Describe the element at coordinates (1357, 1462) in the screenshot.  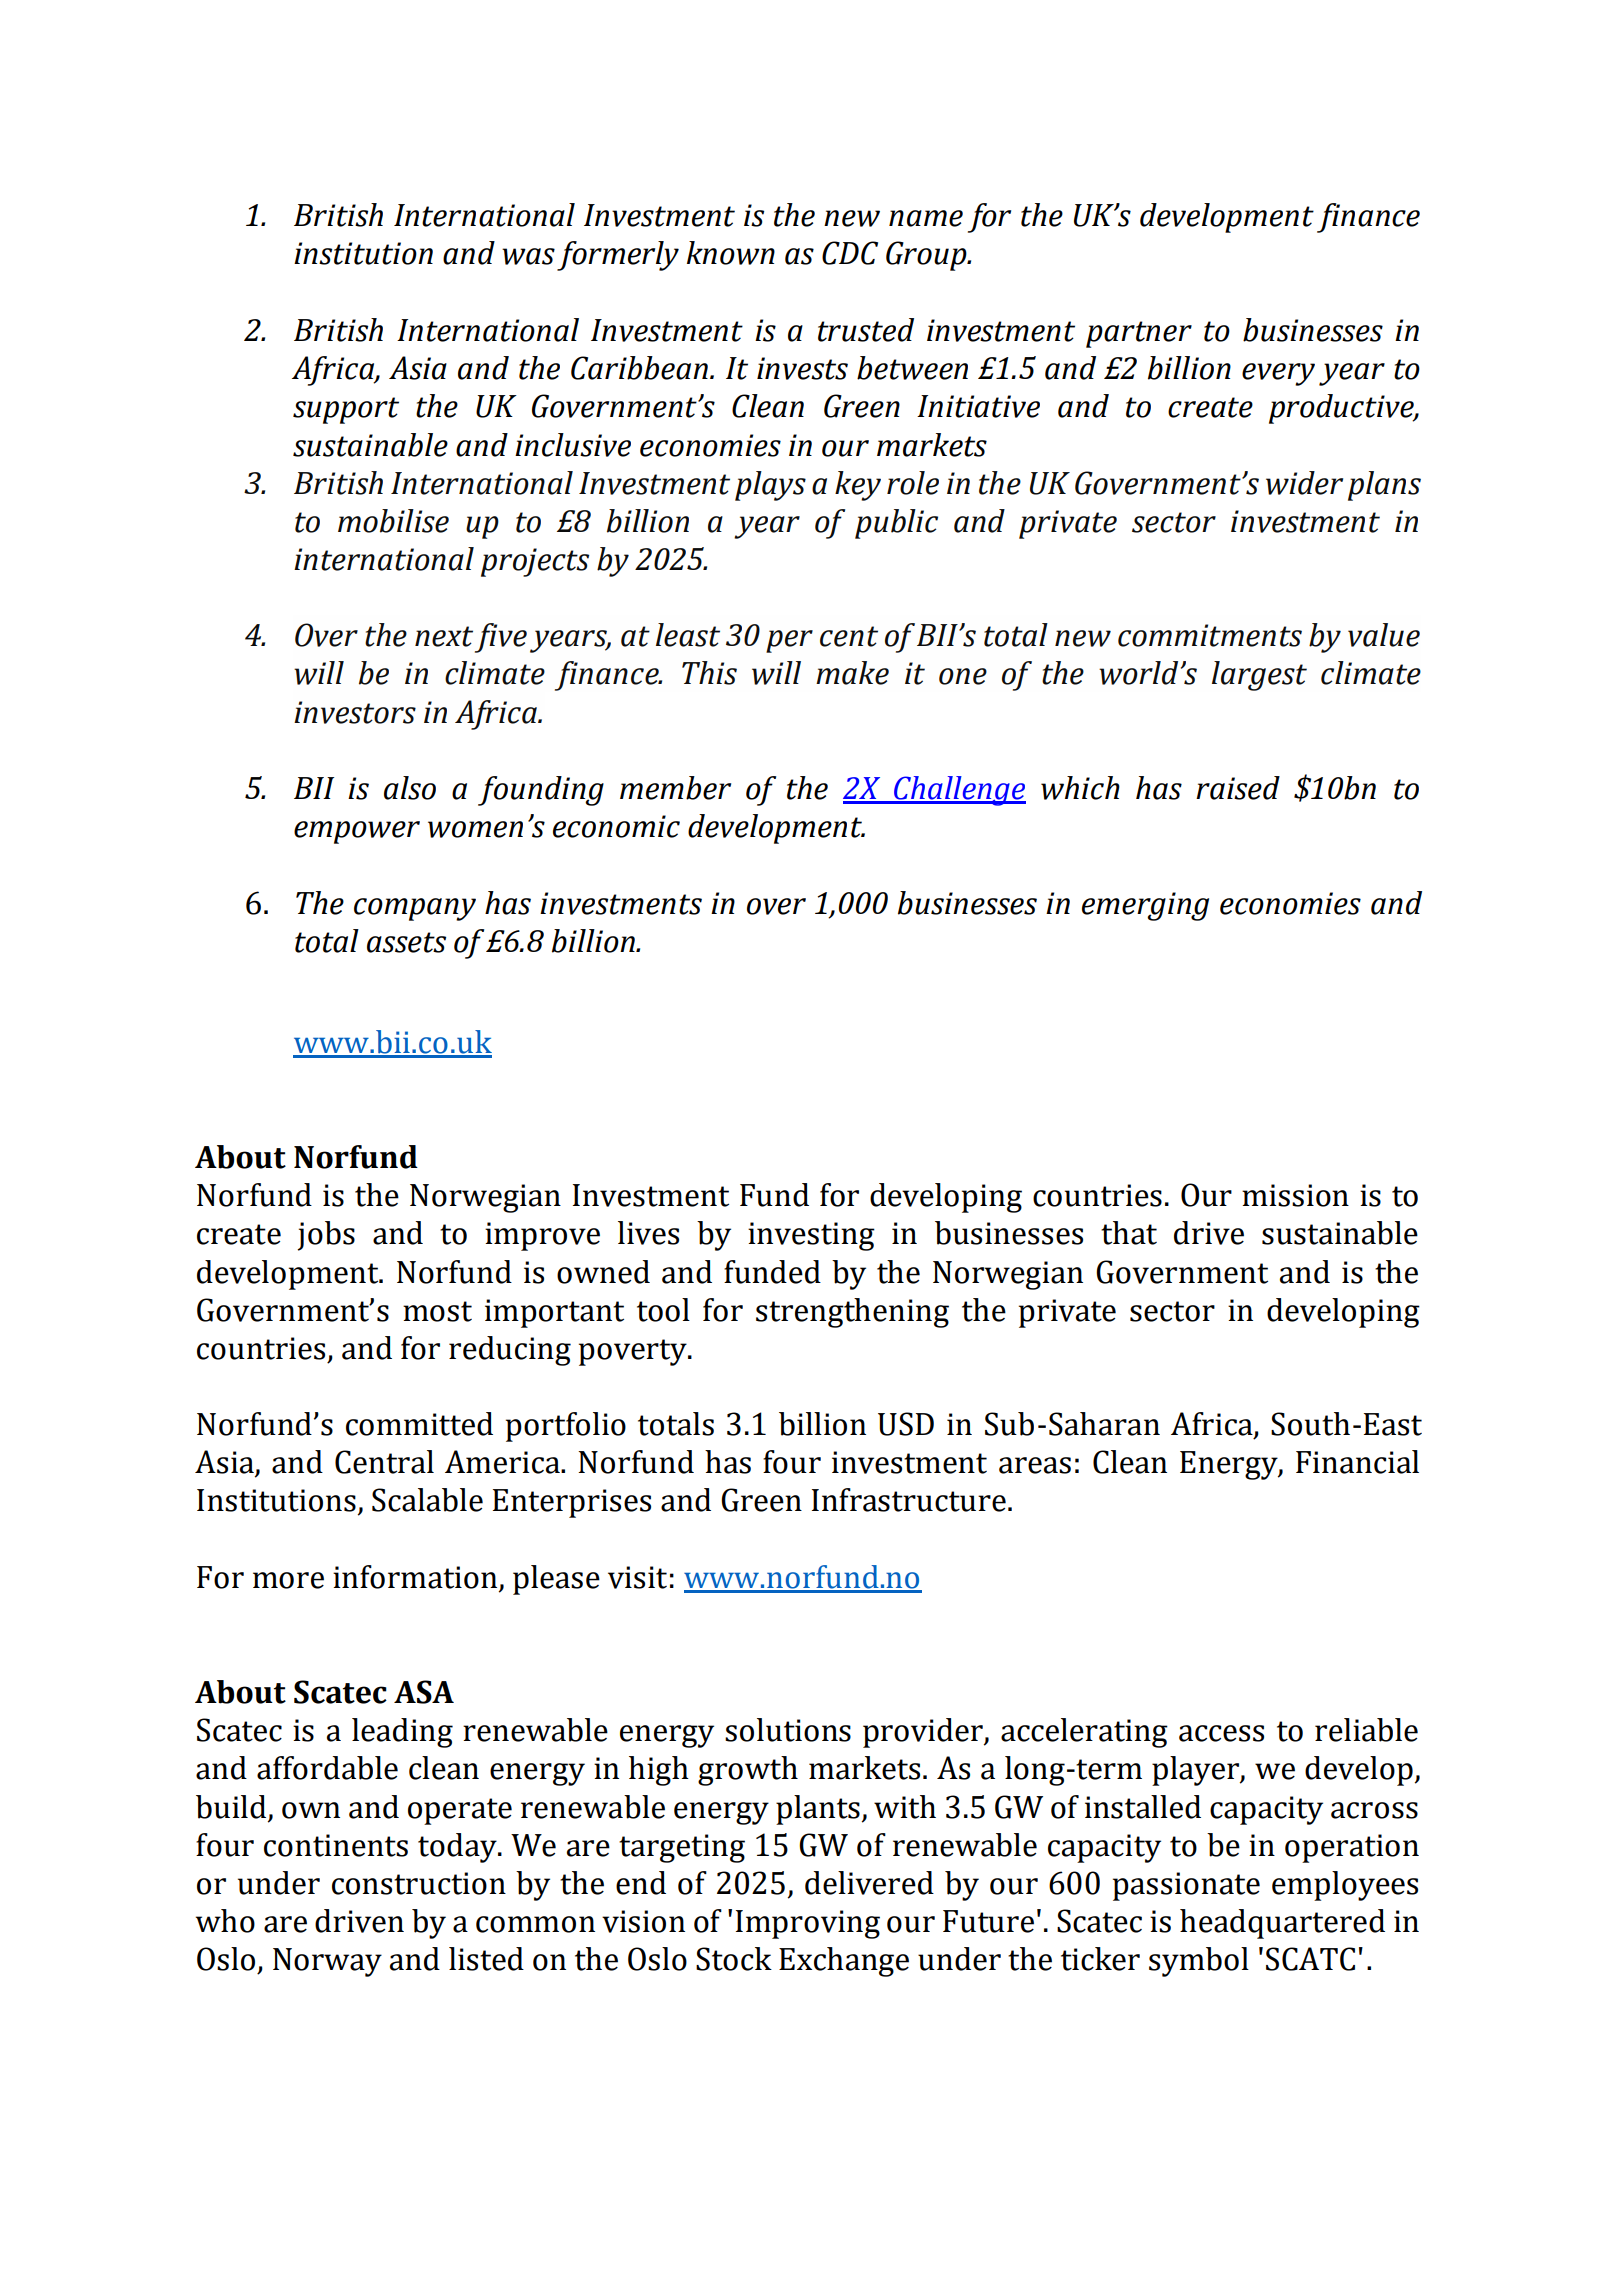
I see `Financial` at that location.
